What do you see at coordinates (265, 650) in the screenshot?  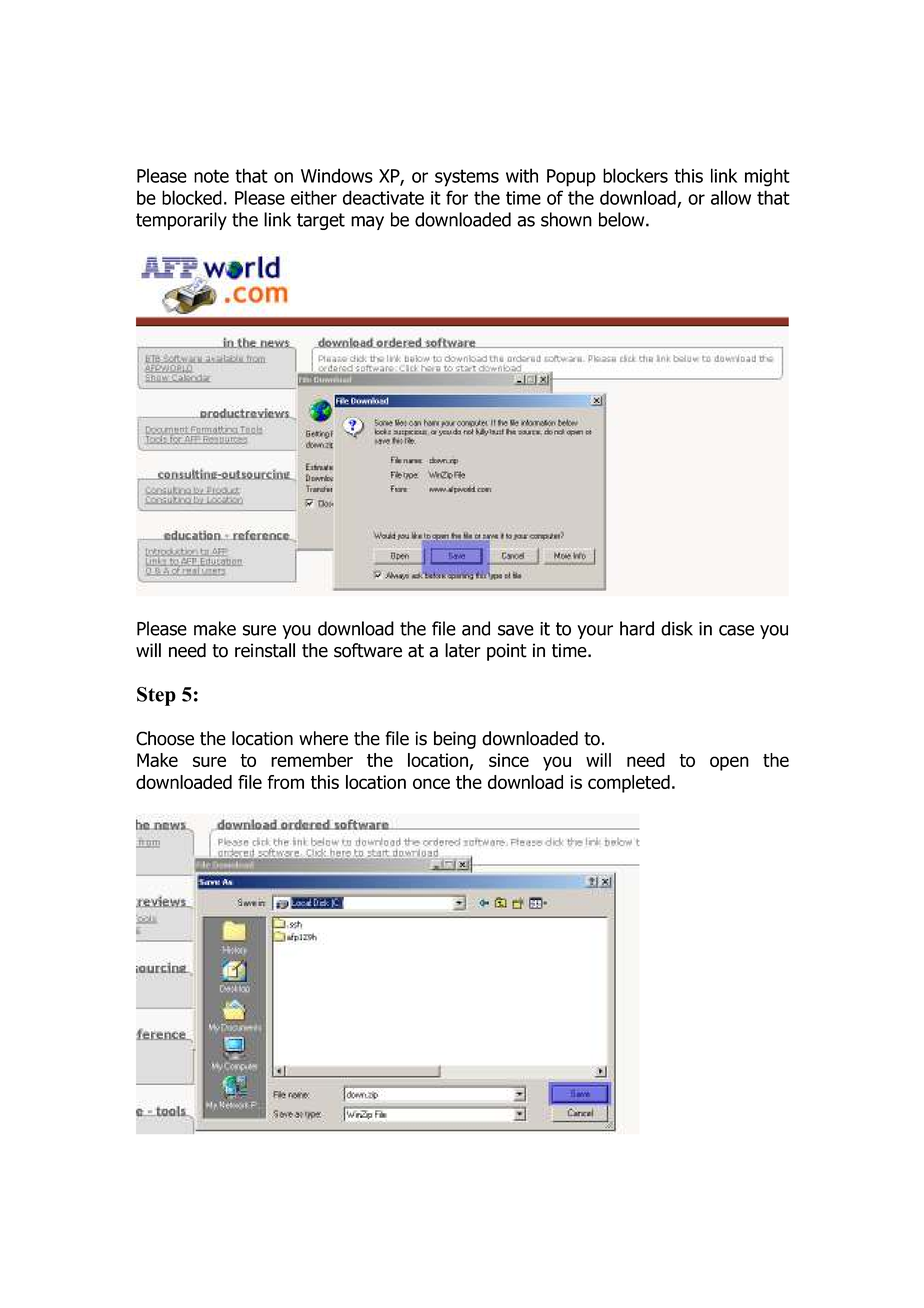 I see `reinstall` at bounding box center [265, 650].
